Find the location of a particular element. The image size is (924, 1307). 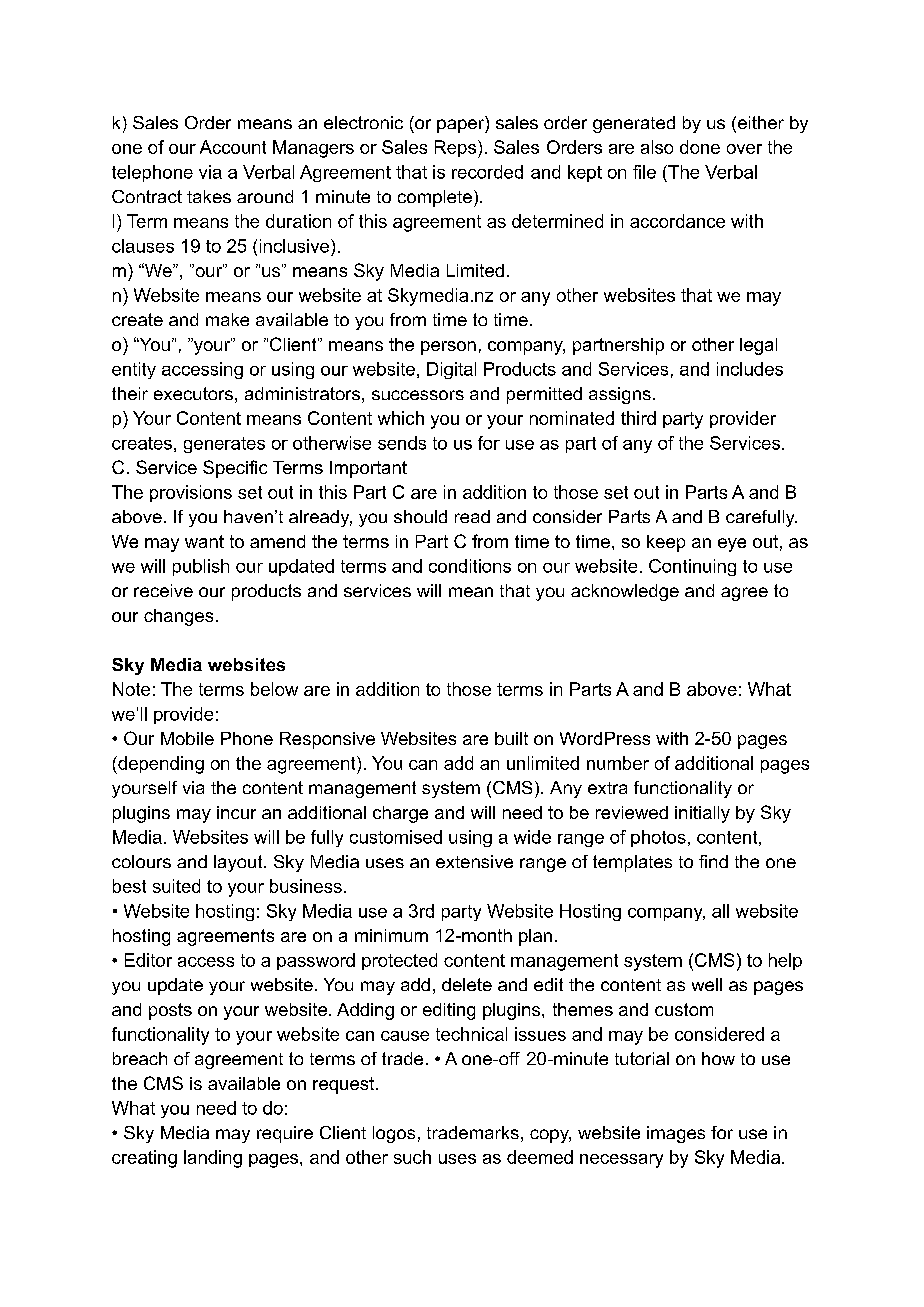

Continuing is located at coordinates (692, 567).
